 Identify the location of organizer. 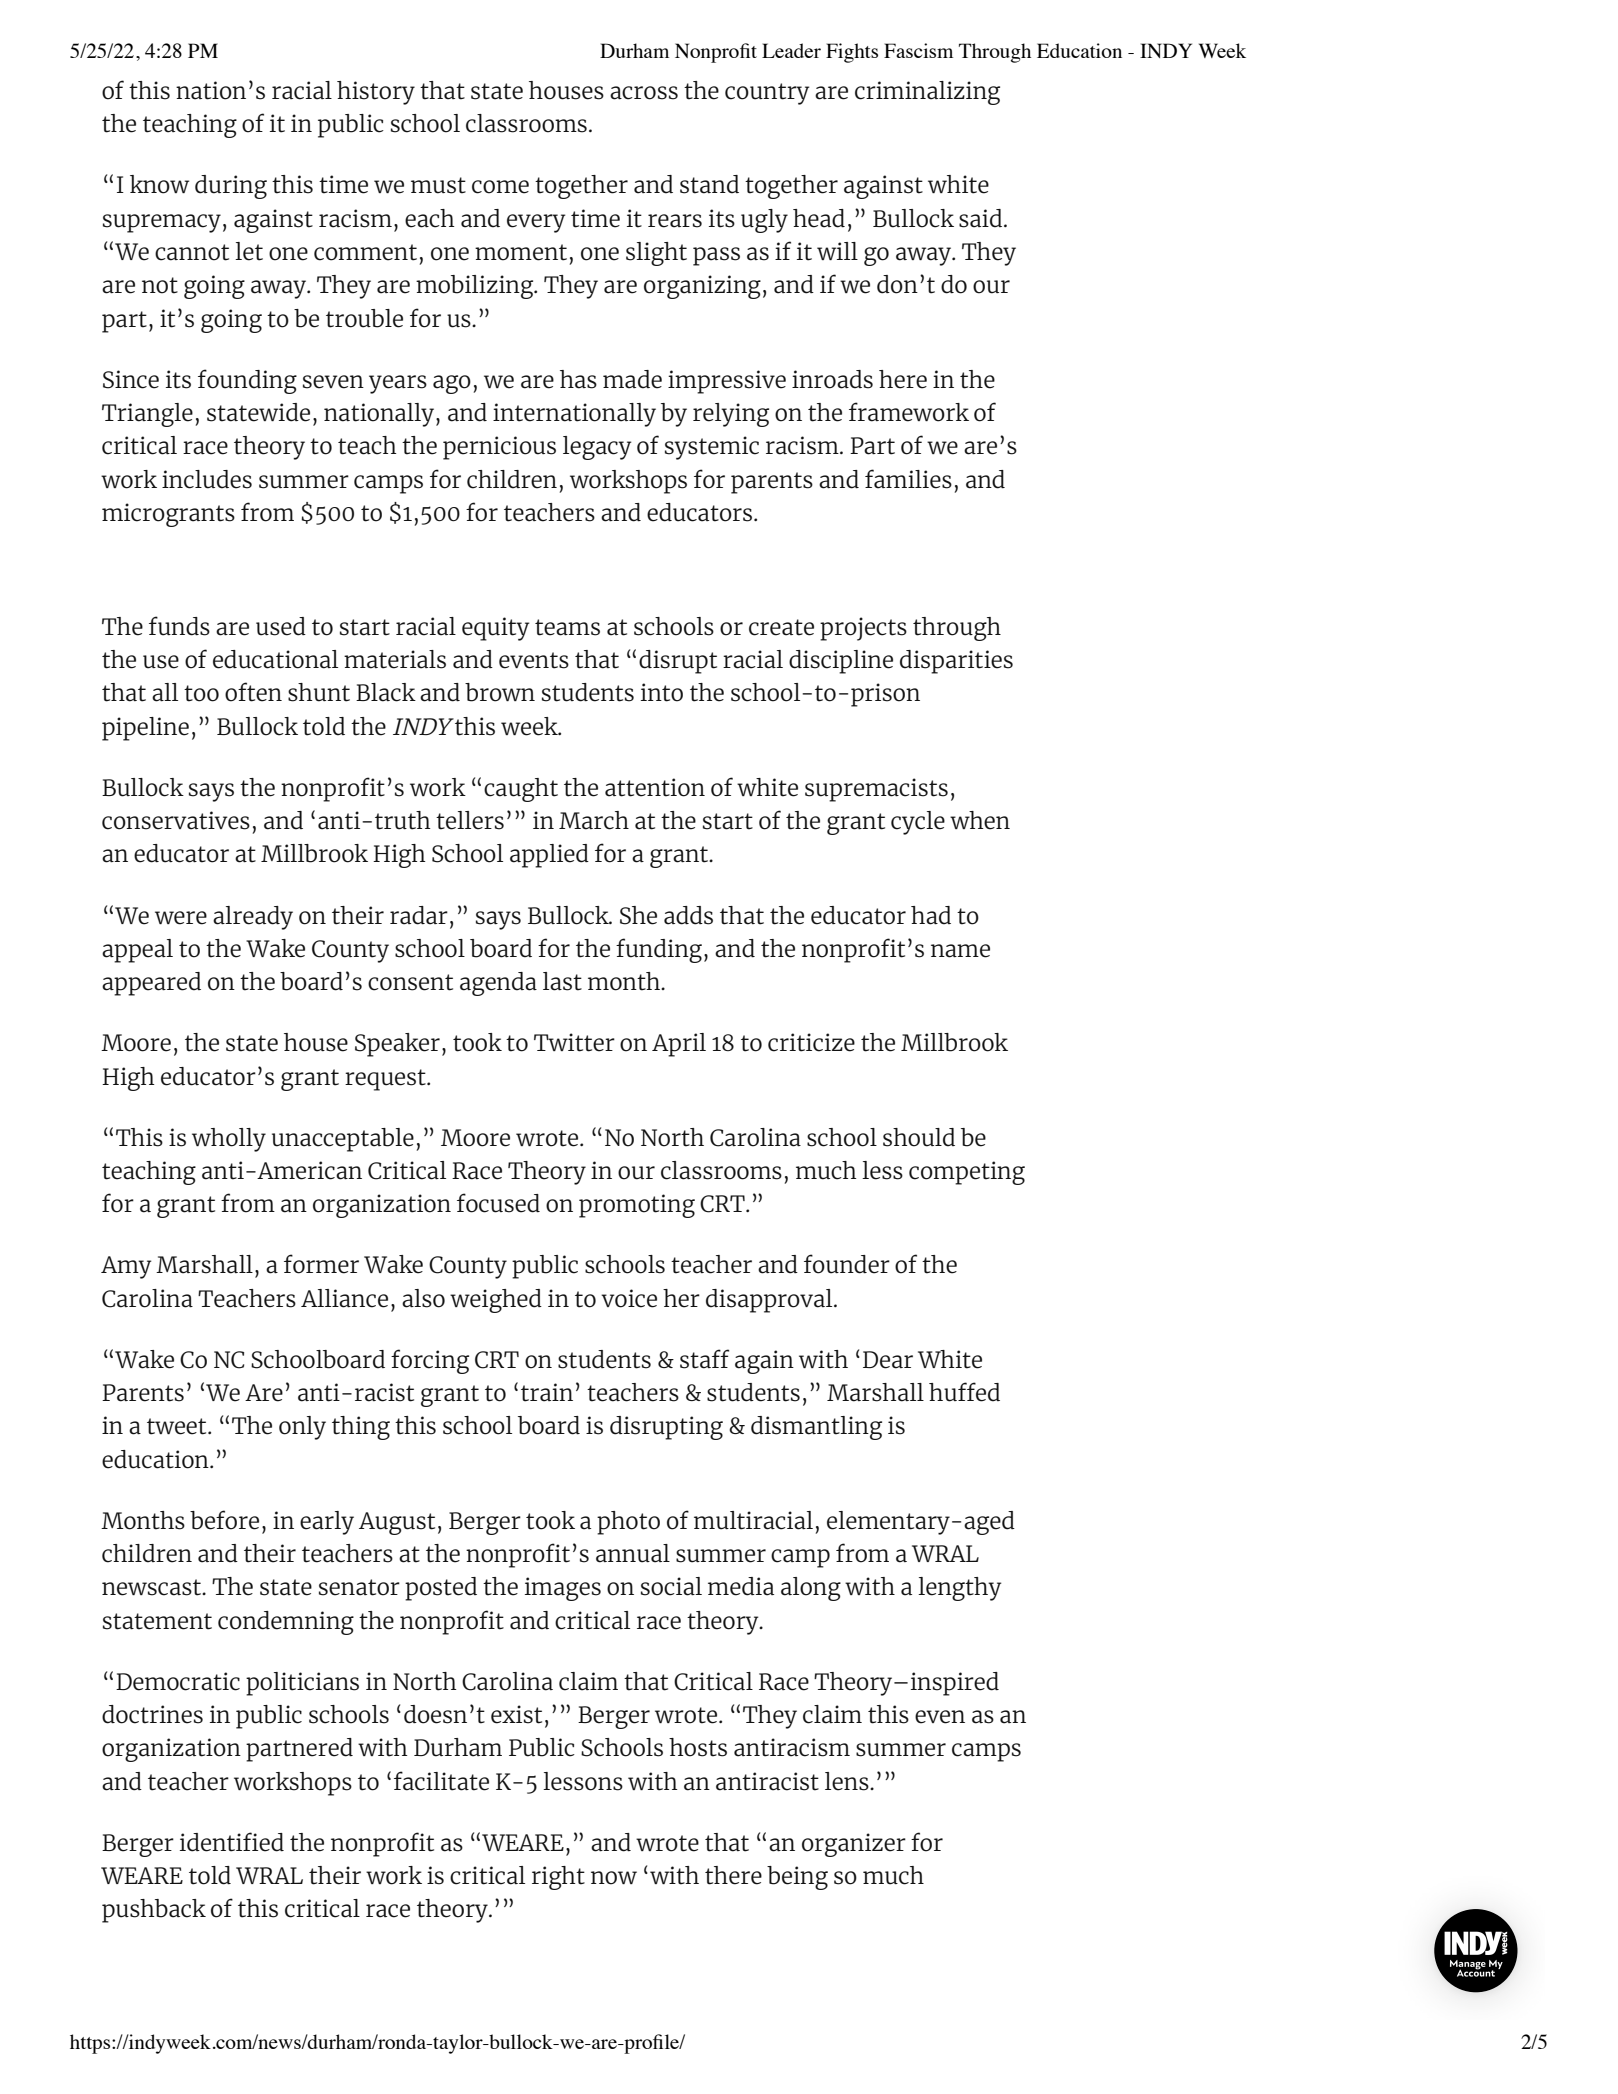
(854, 1845).
